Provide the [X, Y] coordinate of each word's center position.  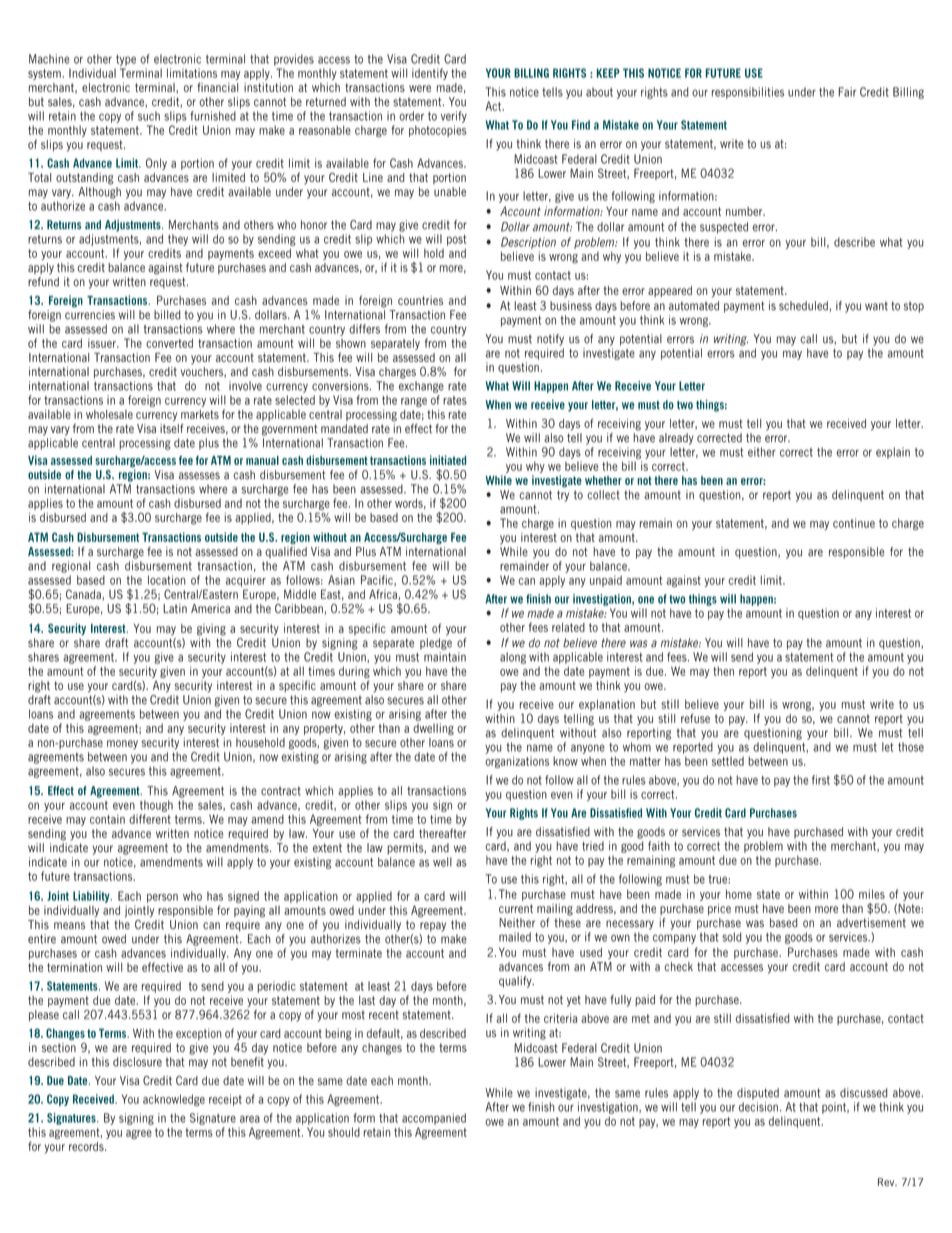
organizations [517, 762]
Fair [847, 92]
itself [171, 428]
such [149, 116]
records [87, 1146]
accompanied [434, 1119]
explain [893, 453]
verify [454, 117]
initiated [448, 460]
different [150, 819]
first [821, 780]
